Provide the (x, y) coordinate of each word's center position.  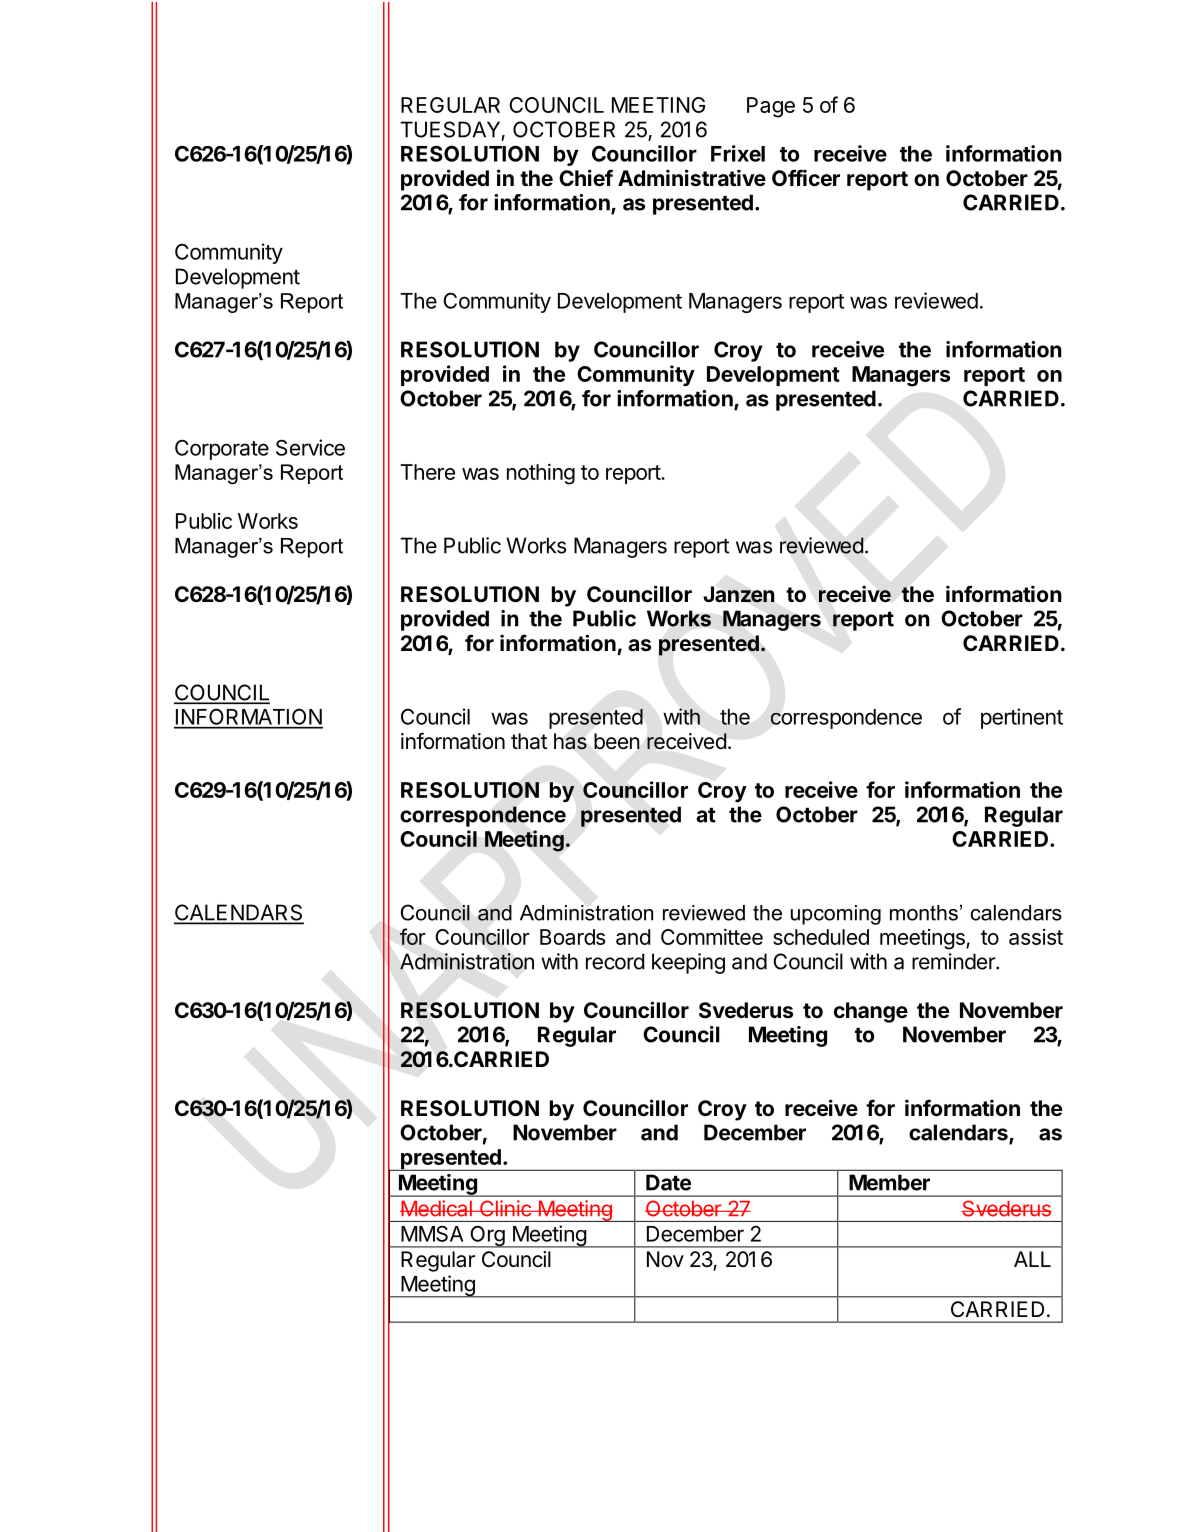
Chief (586, 178)
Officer (806, 178)
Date (668, 1182)
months (924, 913)
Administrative (692, 178)
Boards (572, 937)
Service (310, 447)
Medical (437, 1208)
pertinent (1022, 718)
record (615, 961)
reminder (954, 961)
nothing (541, 474)
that (529, 741)
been (617, 741)
